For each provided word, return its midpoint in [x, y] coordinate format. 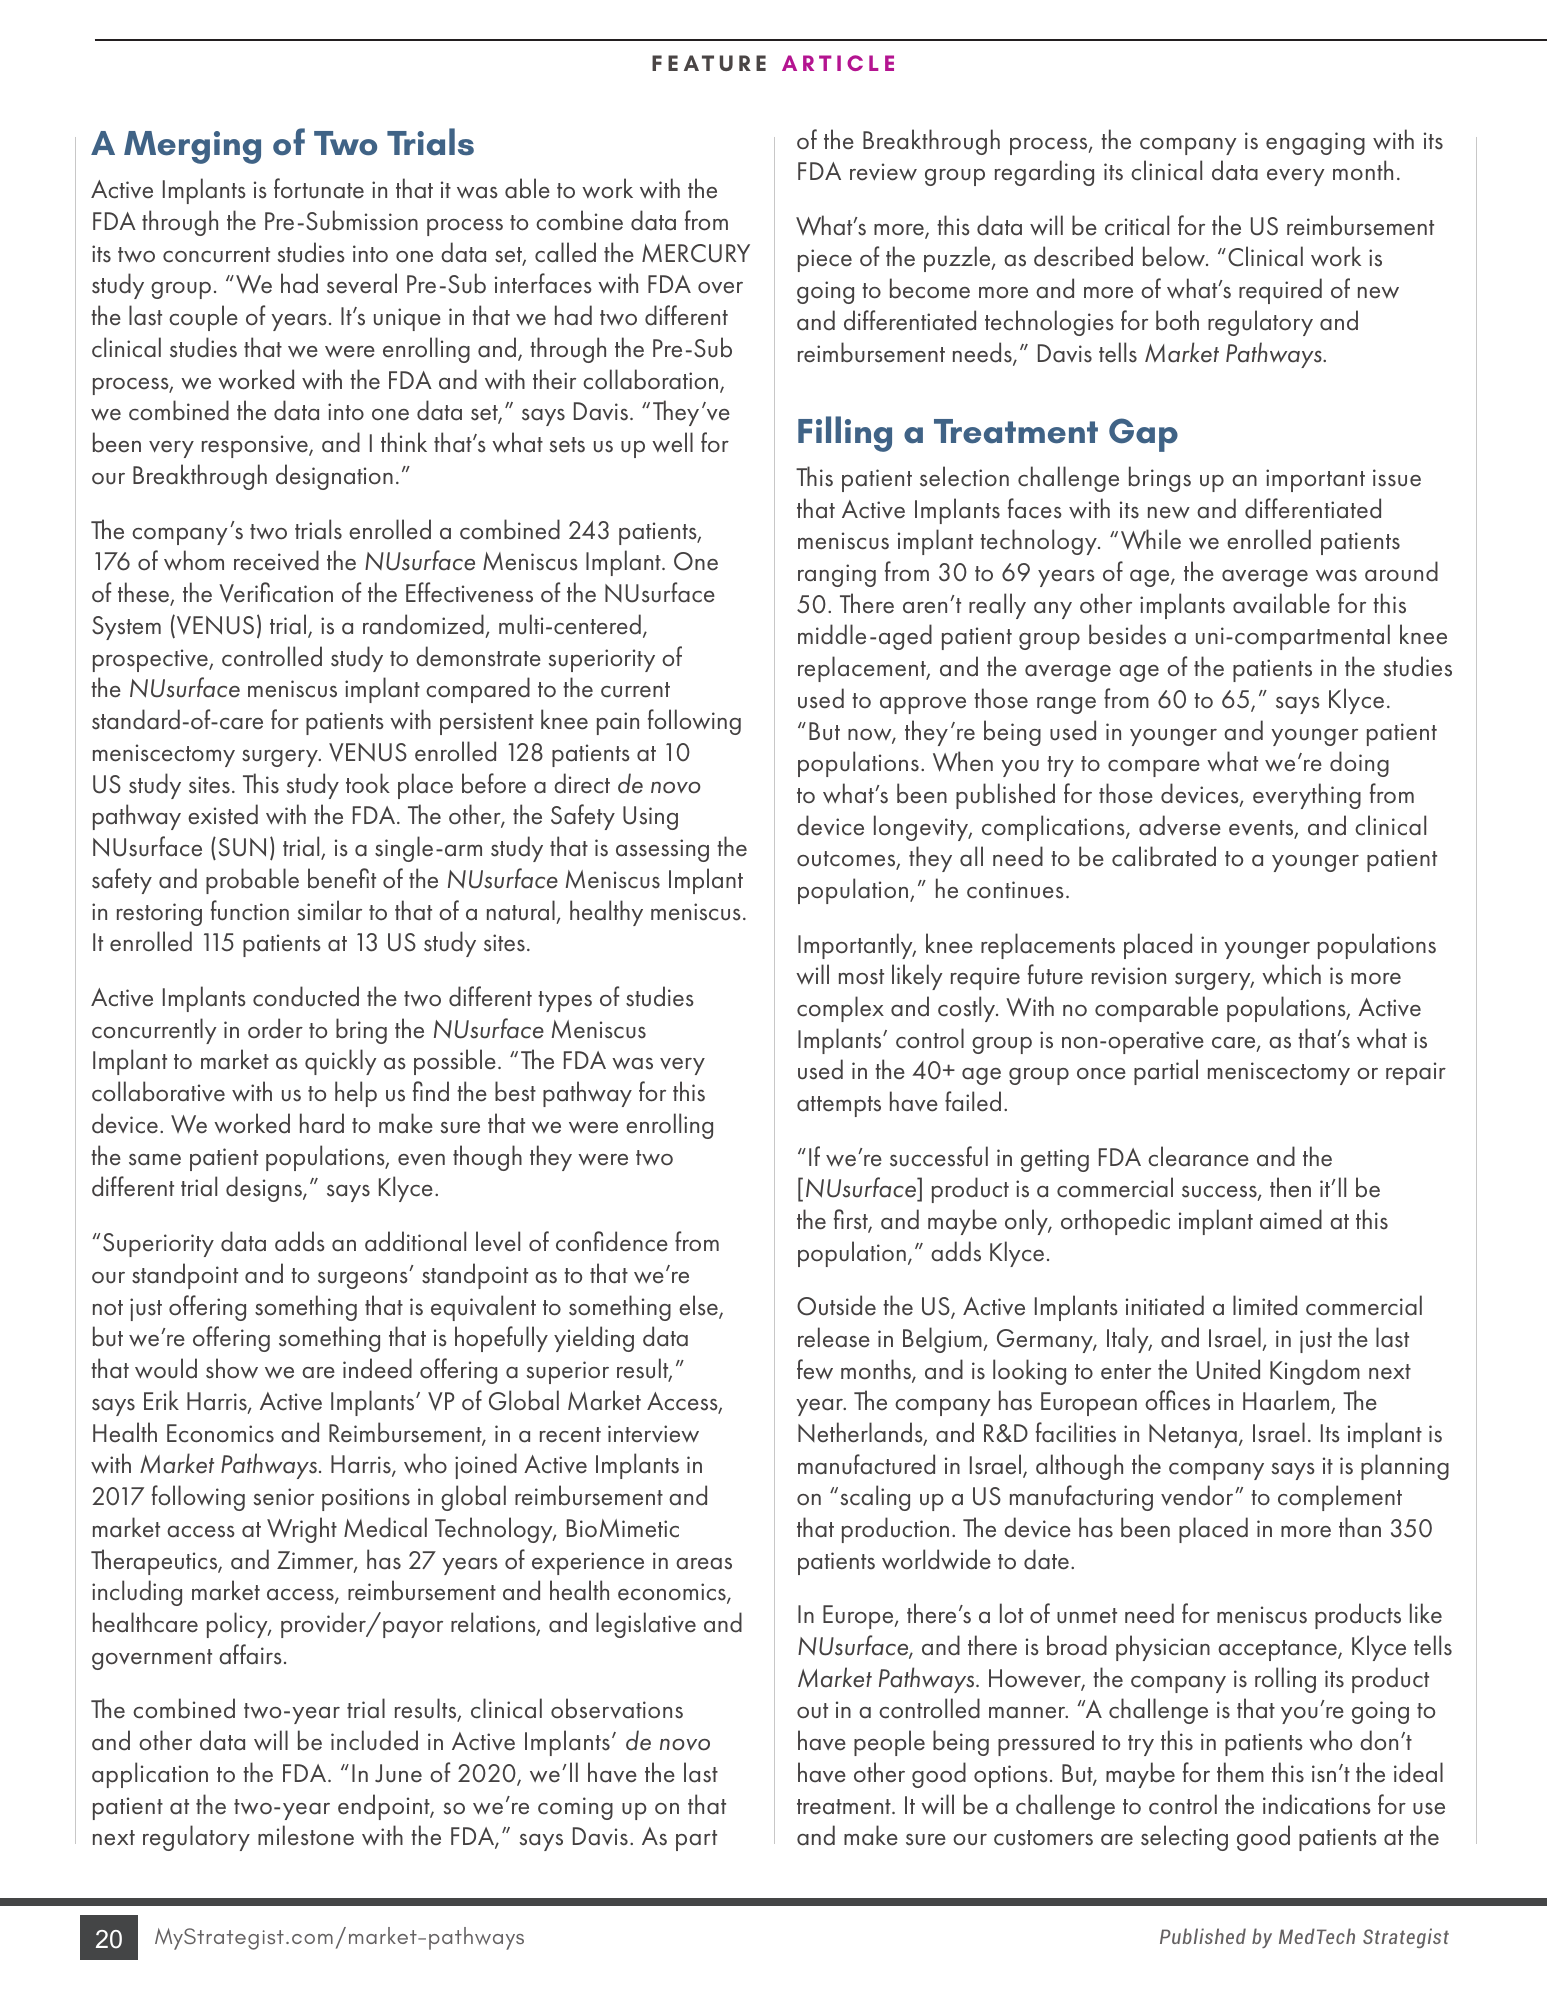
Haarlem [1287, 1402]
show [232, 1368]
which [1291, 974]
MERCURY [696, 253]
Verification [276, 592]
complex [840, 1009]
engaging [1315, 143]
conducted [306, 996]
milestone [306, 1835]
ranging [837, 575]
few [815, 1369]
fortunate [319, 188]
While [1151, 539]
